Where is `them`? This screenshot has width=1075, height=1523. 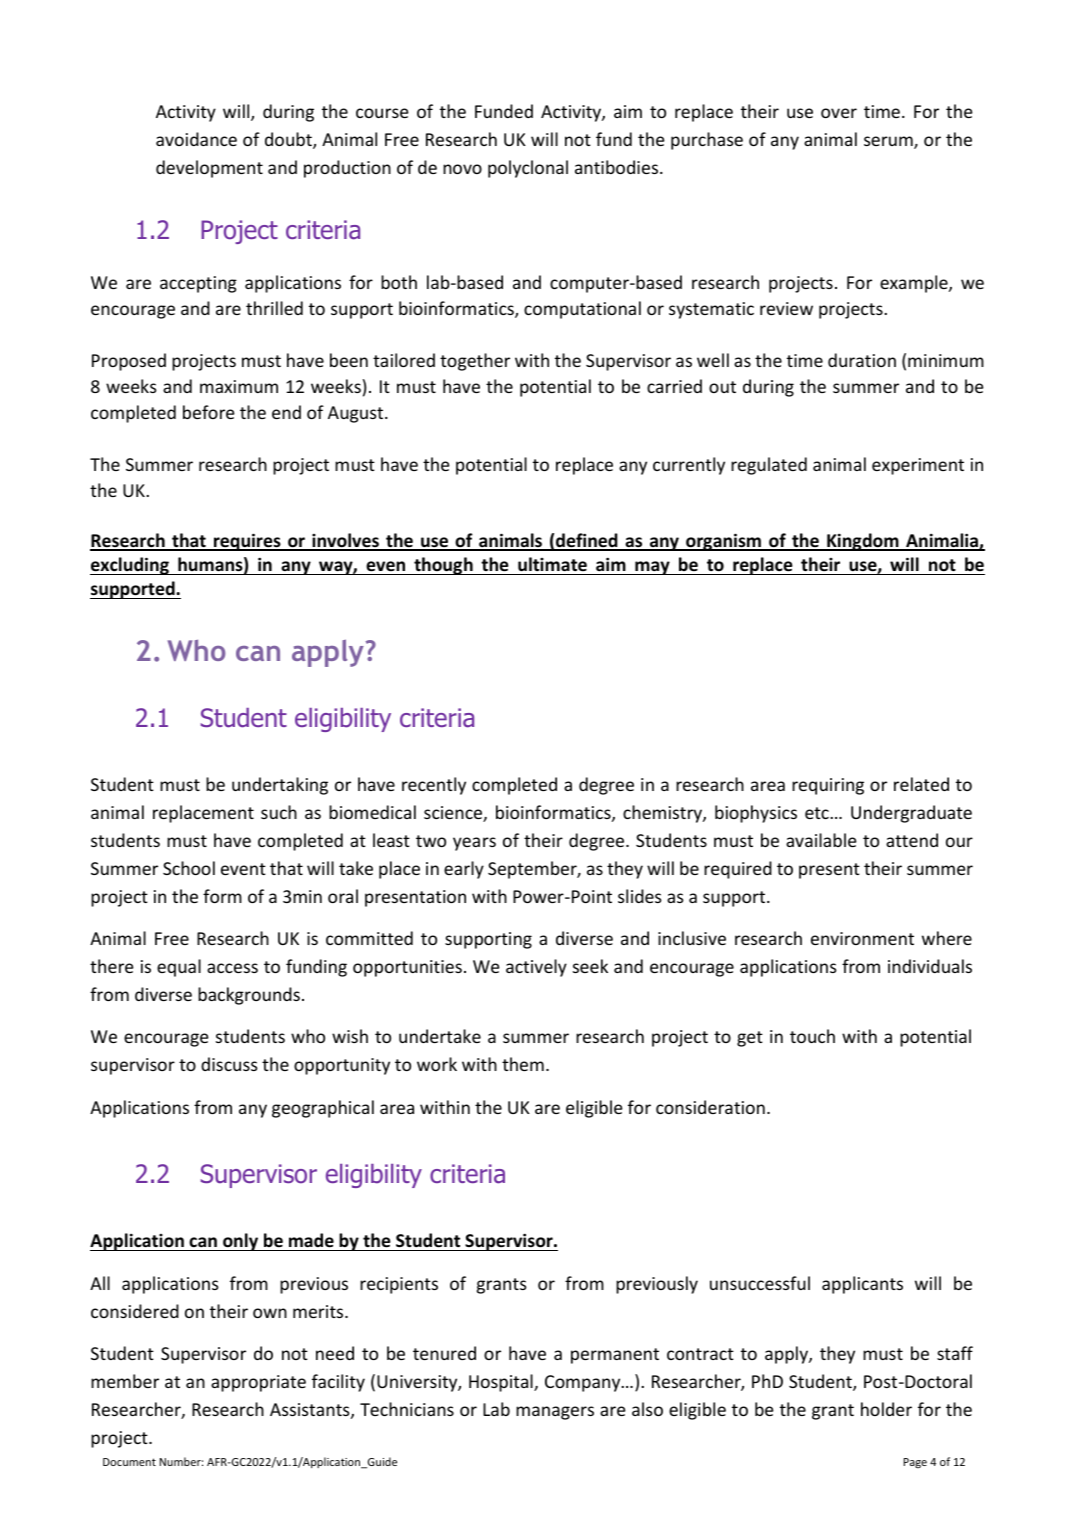 them is located at coordinates (523, 1064).
